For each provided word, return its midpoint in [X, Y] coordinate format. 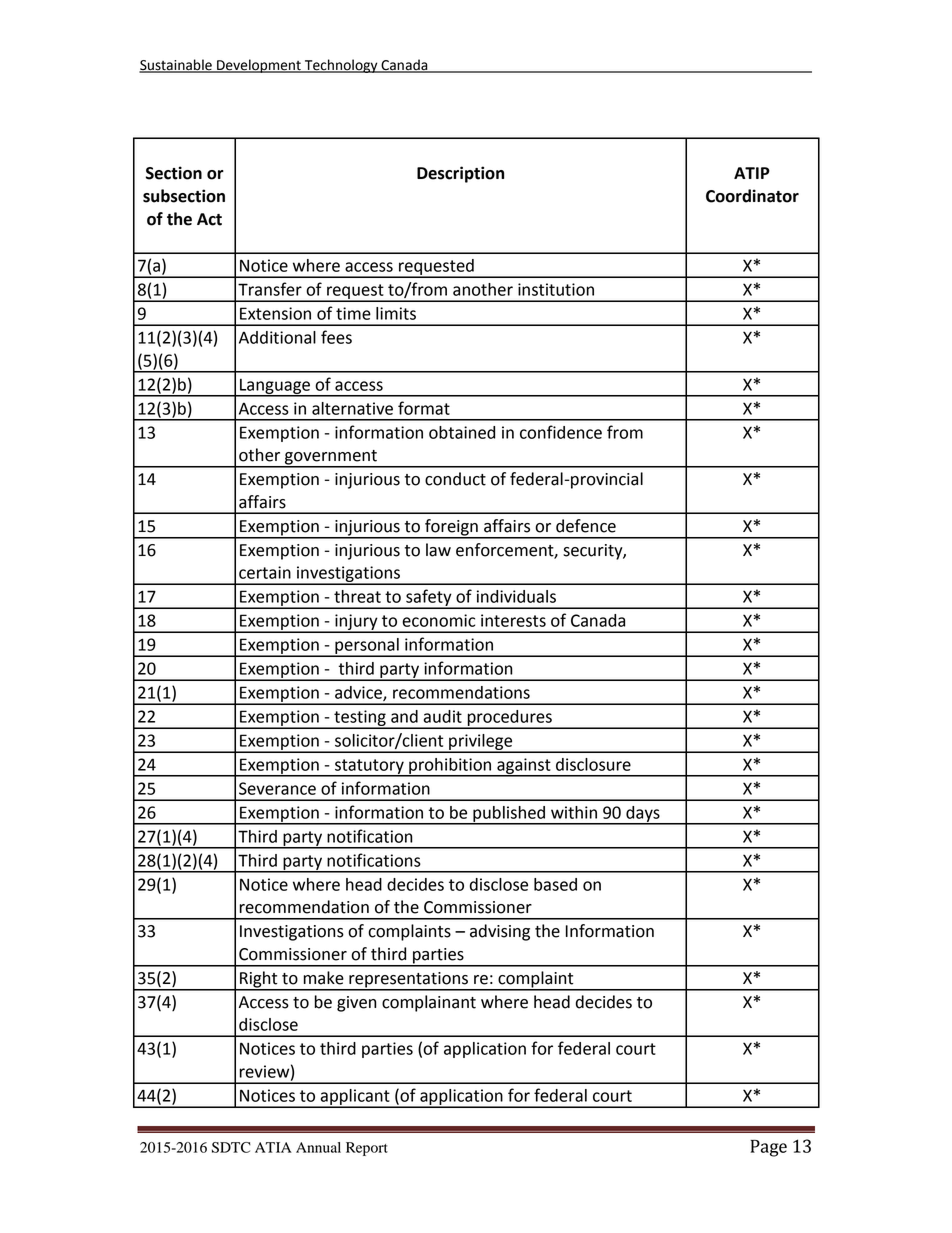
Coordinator [752, 196]
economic [438, 620]
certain [265, 572]
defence [586, 526]
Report [367, 1149]
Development [259, 66]
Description [460, 174]
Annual [318, 1147]
